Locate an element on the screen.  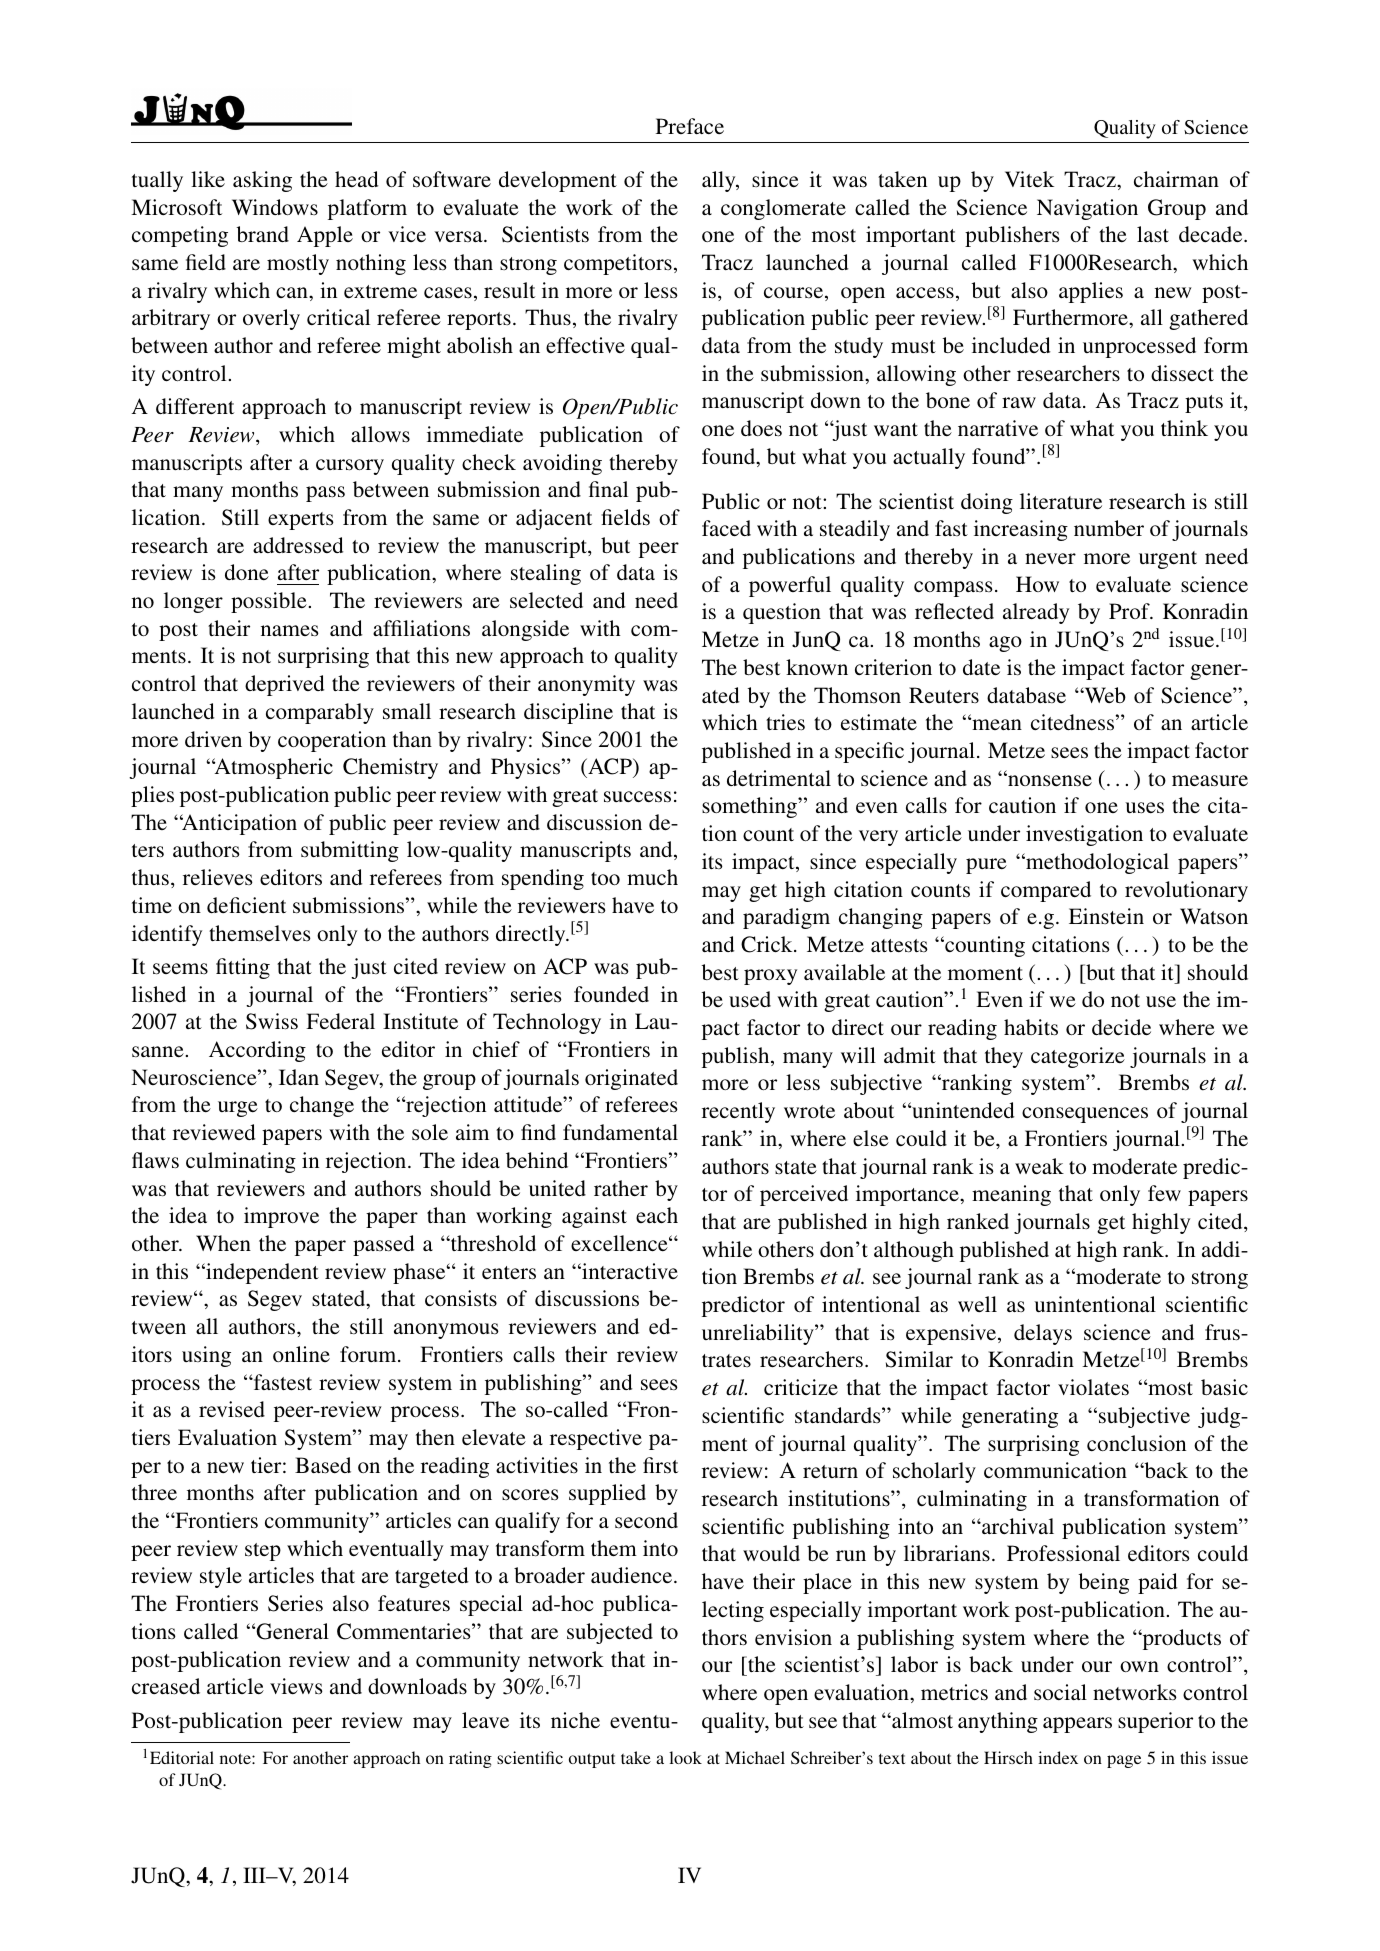
chairman is located at coordinates (1176, 179).
